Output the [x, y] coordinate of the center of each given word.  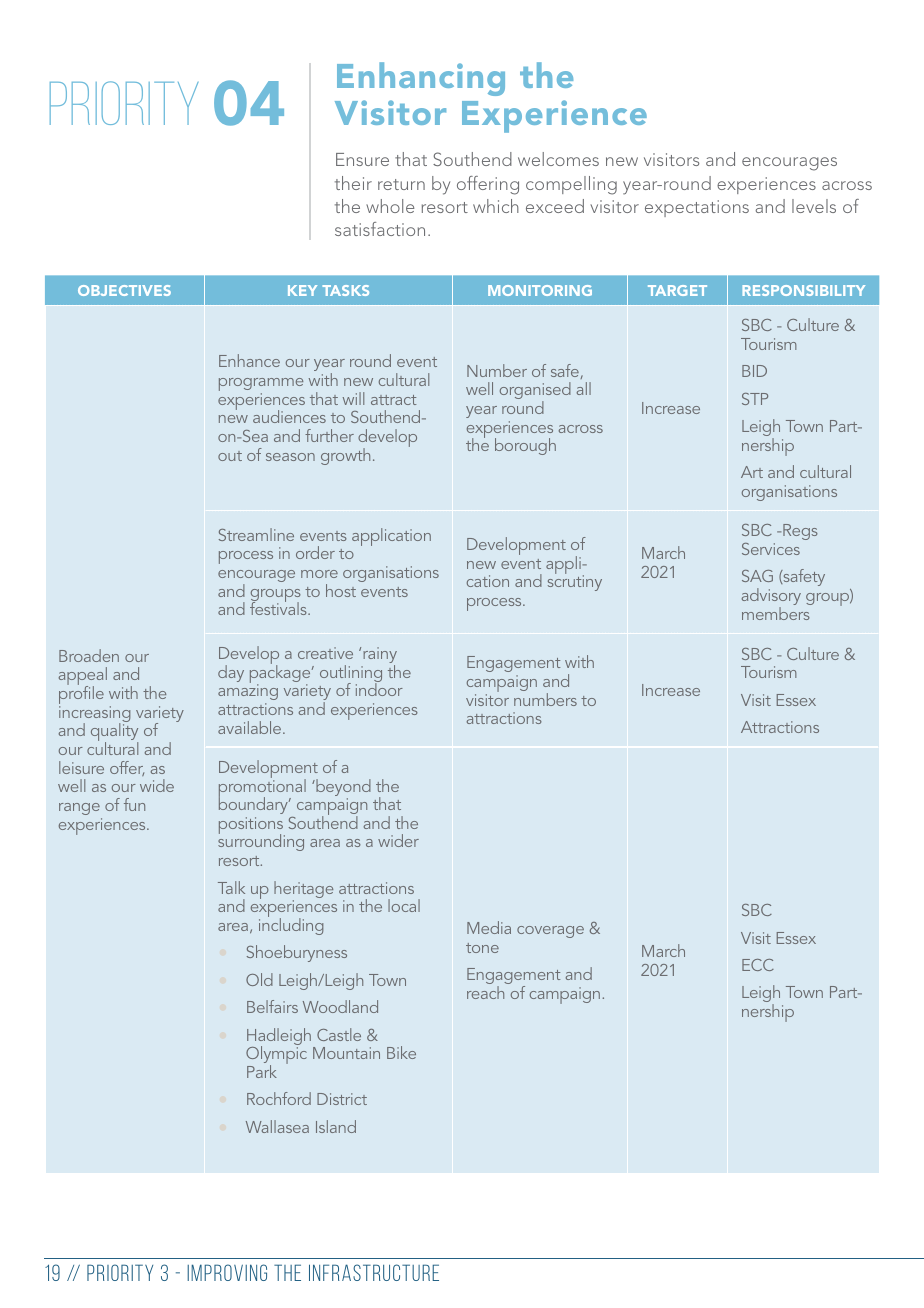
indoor [379, 688]
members [776, 613]
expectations [697, 208]
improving [227, 1272]
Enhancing [421, 79]
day [231, 673]
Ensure [362, 159]
